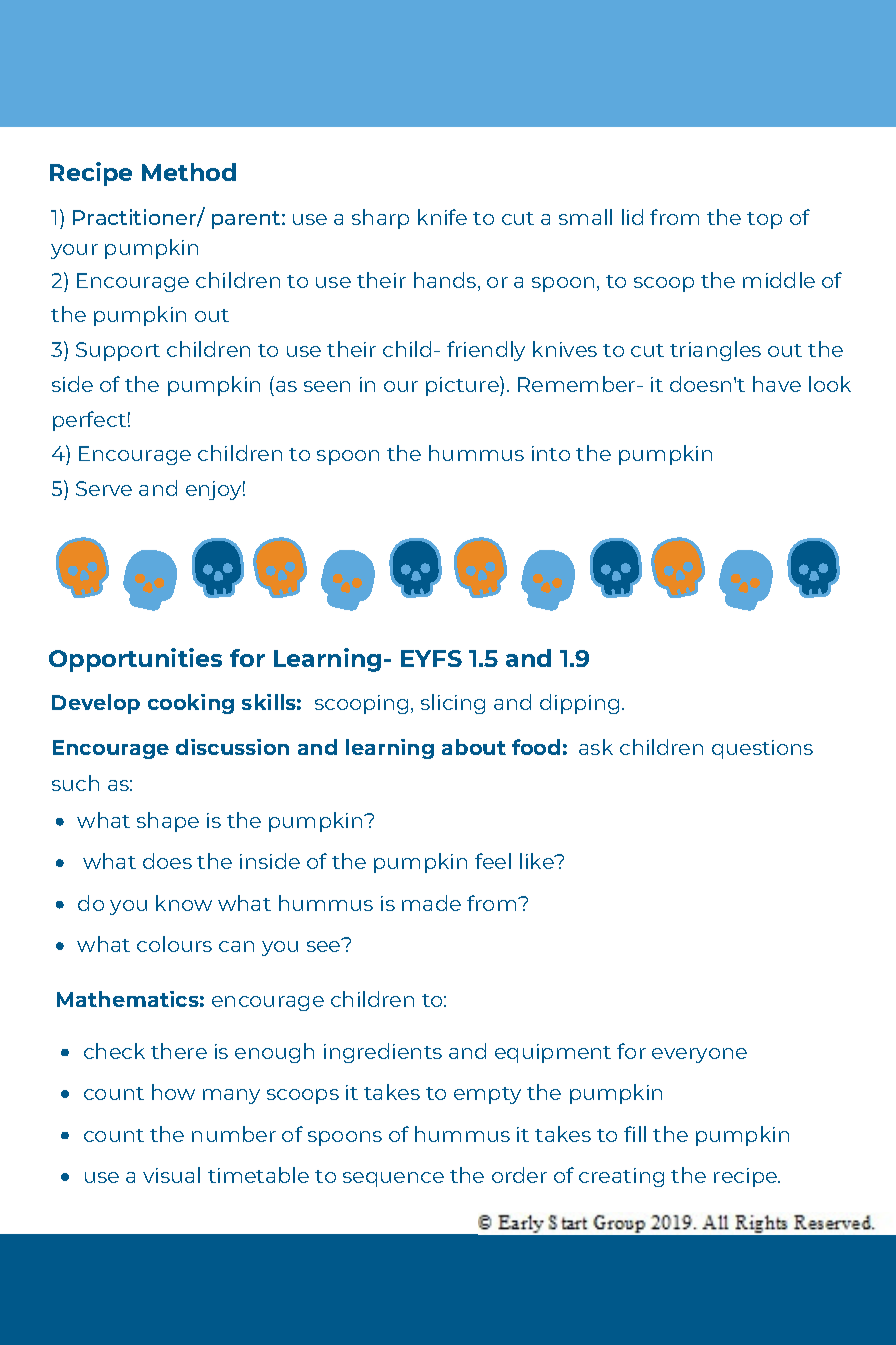  Describe the element at coordinates (762, 749) in the screenshot. I see `questions` at that location.
